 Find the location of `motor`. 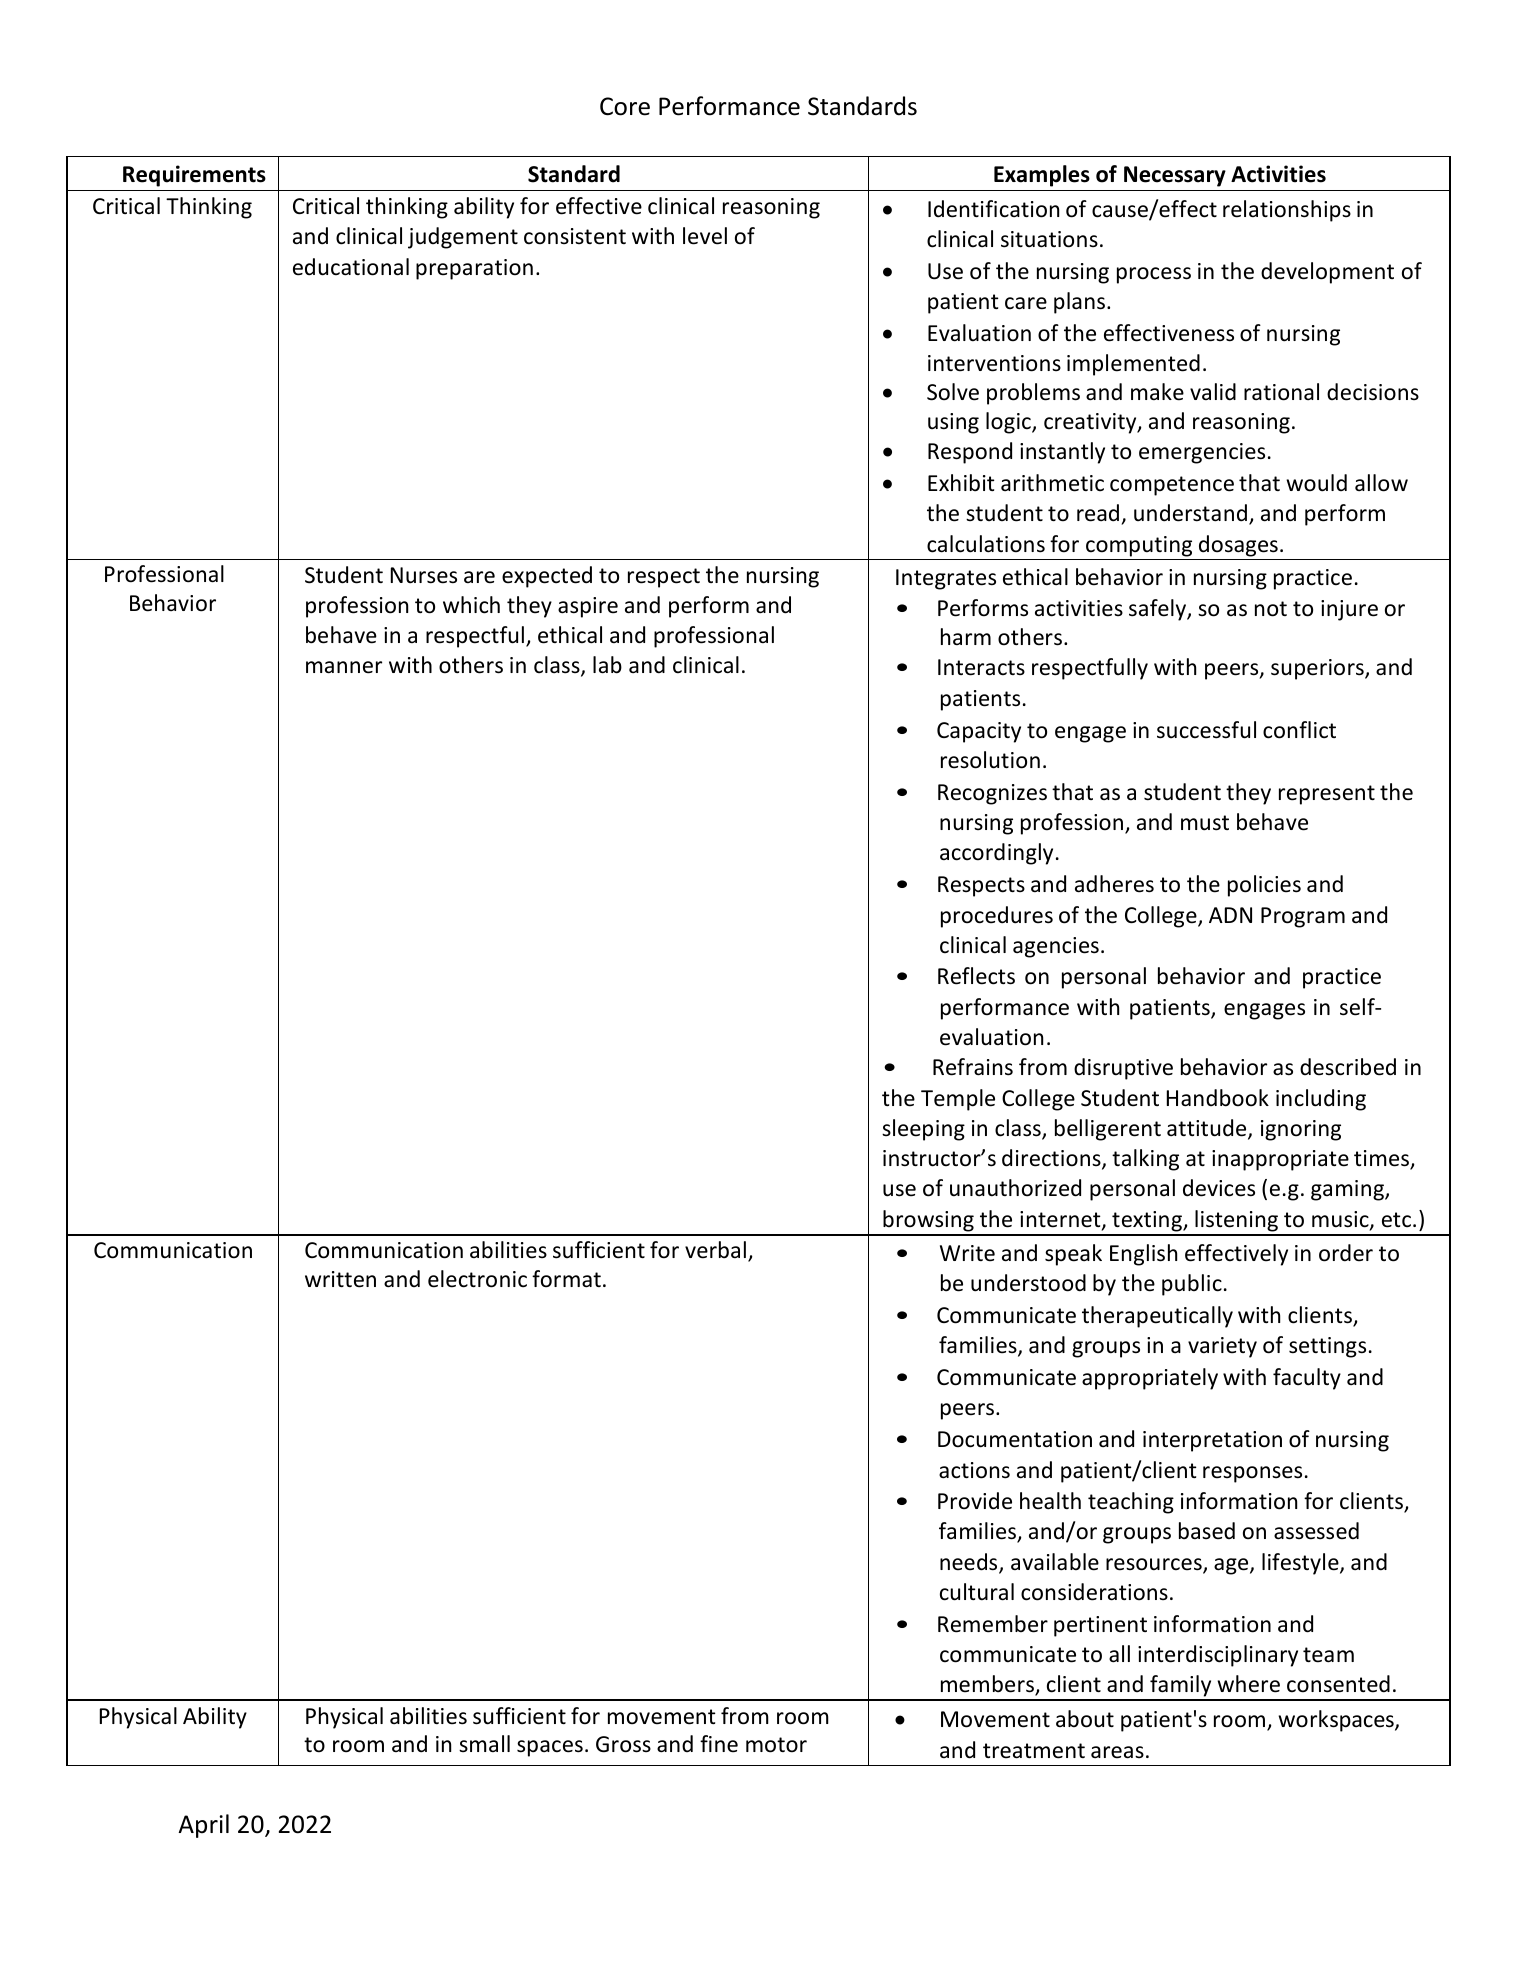

motor is located at coordinates (776, 1745).
